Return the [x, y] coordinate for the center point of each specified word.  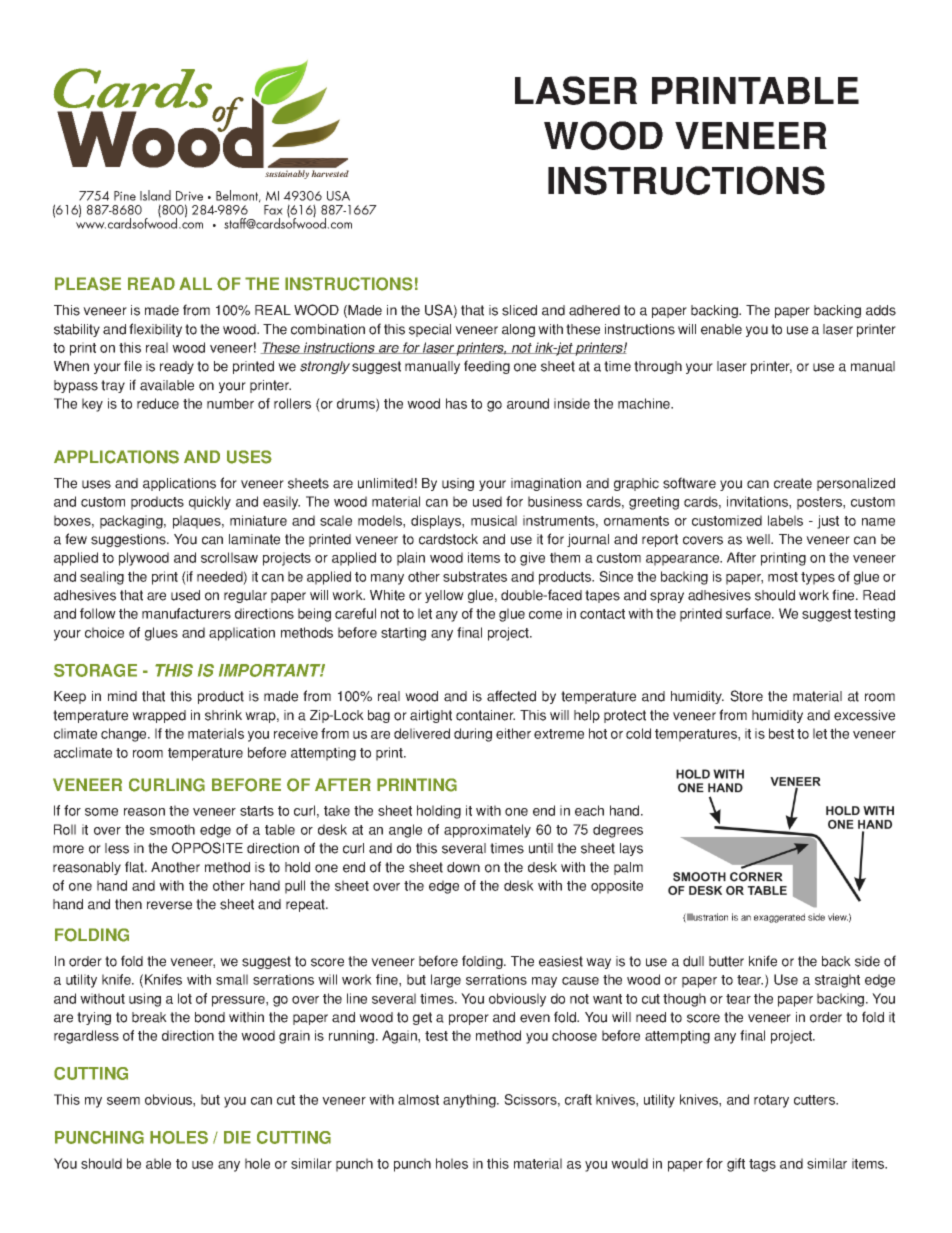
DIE [237, 1137]
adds [881, 310]
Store [746, 696]
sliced [519, 310]
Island [155, 195]
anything [470, 1101]
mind [122, 696]
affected [511, 696]
